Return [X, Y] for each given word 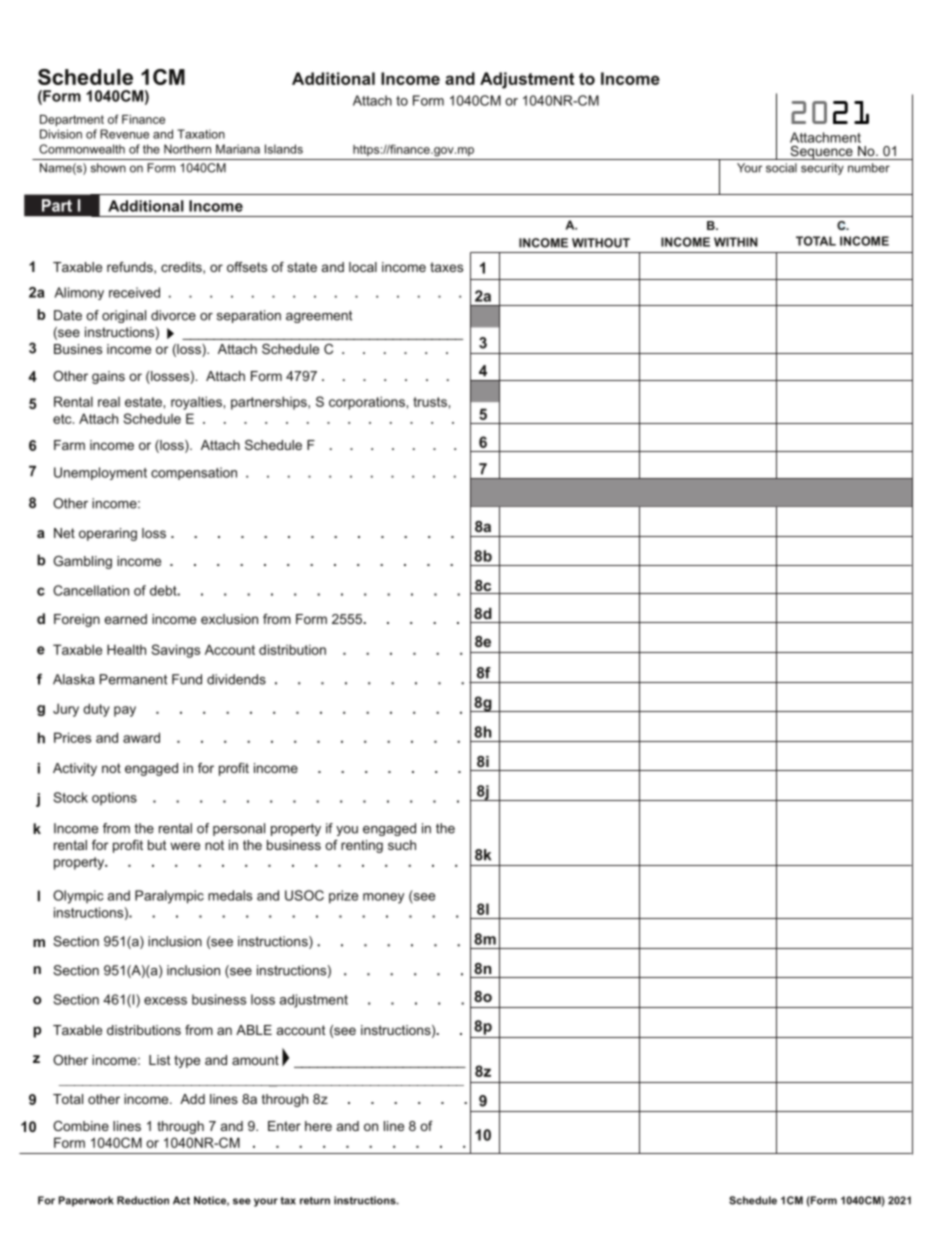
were [185, 846]
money [383, 898]
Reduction [143, 1200]
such [402, 845]
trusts [430, 402]
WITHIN [736, 242]
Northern [187, 149]
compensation [194, 473]
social [781, 168]
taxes [446, 267]
